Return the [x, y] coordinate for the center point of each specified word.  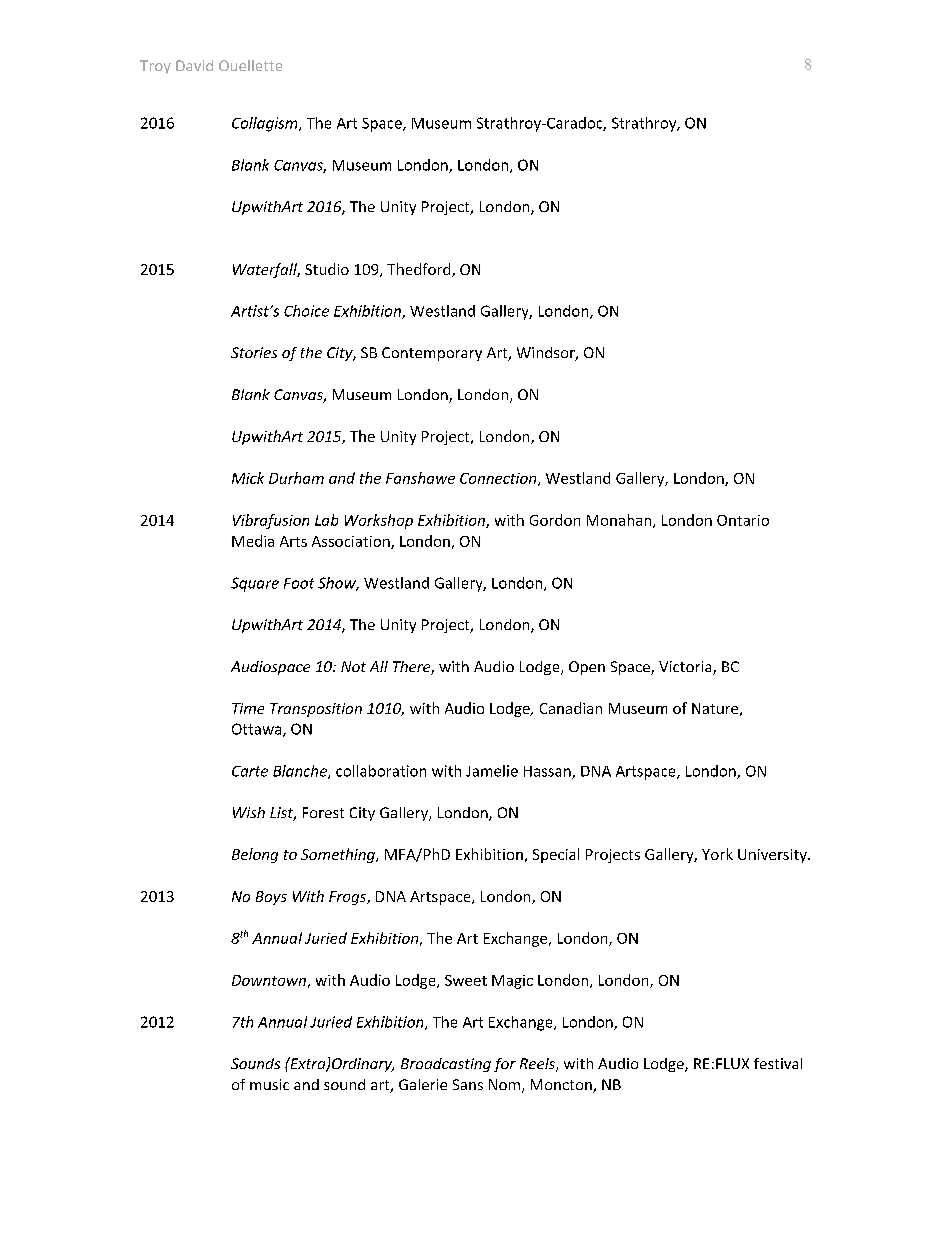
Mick [248, 478]
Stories [254, 352]
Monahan [620, 521]
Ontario [743, 520]
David [194, 65]
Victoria [686, 668]
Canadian [571, 708]
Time [248, 708]
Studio [327, 269]
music [269, 1084]
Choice [306, 311]
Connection [499, 479]
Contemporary [432, 354]
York [717, 854]
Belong [255, 855]
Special [556, 855]
